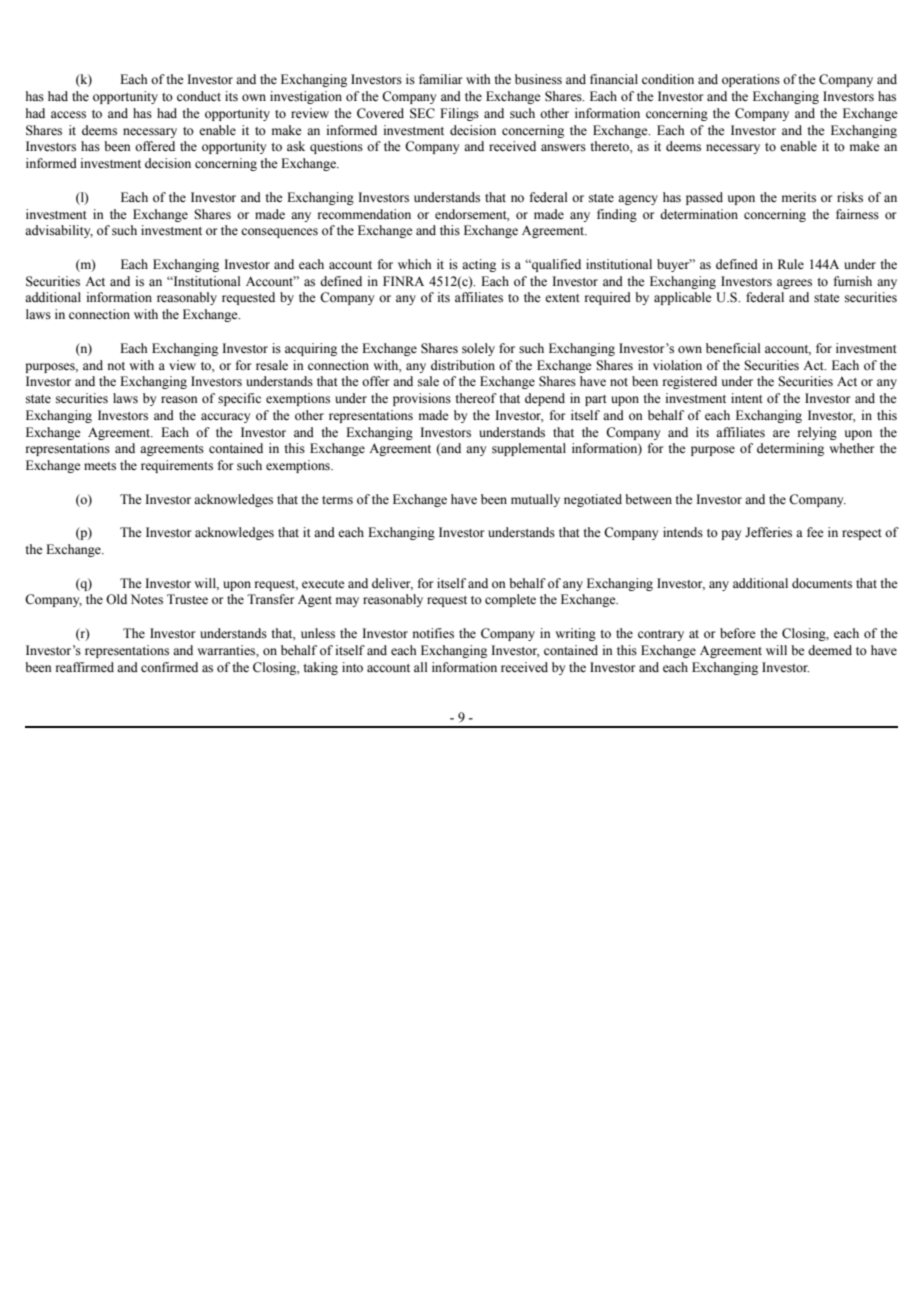 The height and width of the page is (1308, 924). What do you see at coordinates (463, 365) in the page?
I see `distribution` at bounding box center [463, 365].
